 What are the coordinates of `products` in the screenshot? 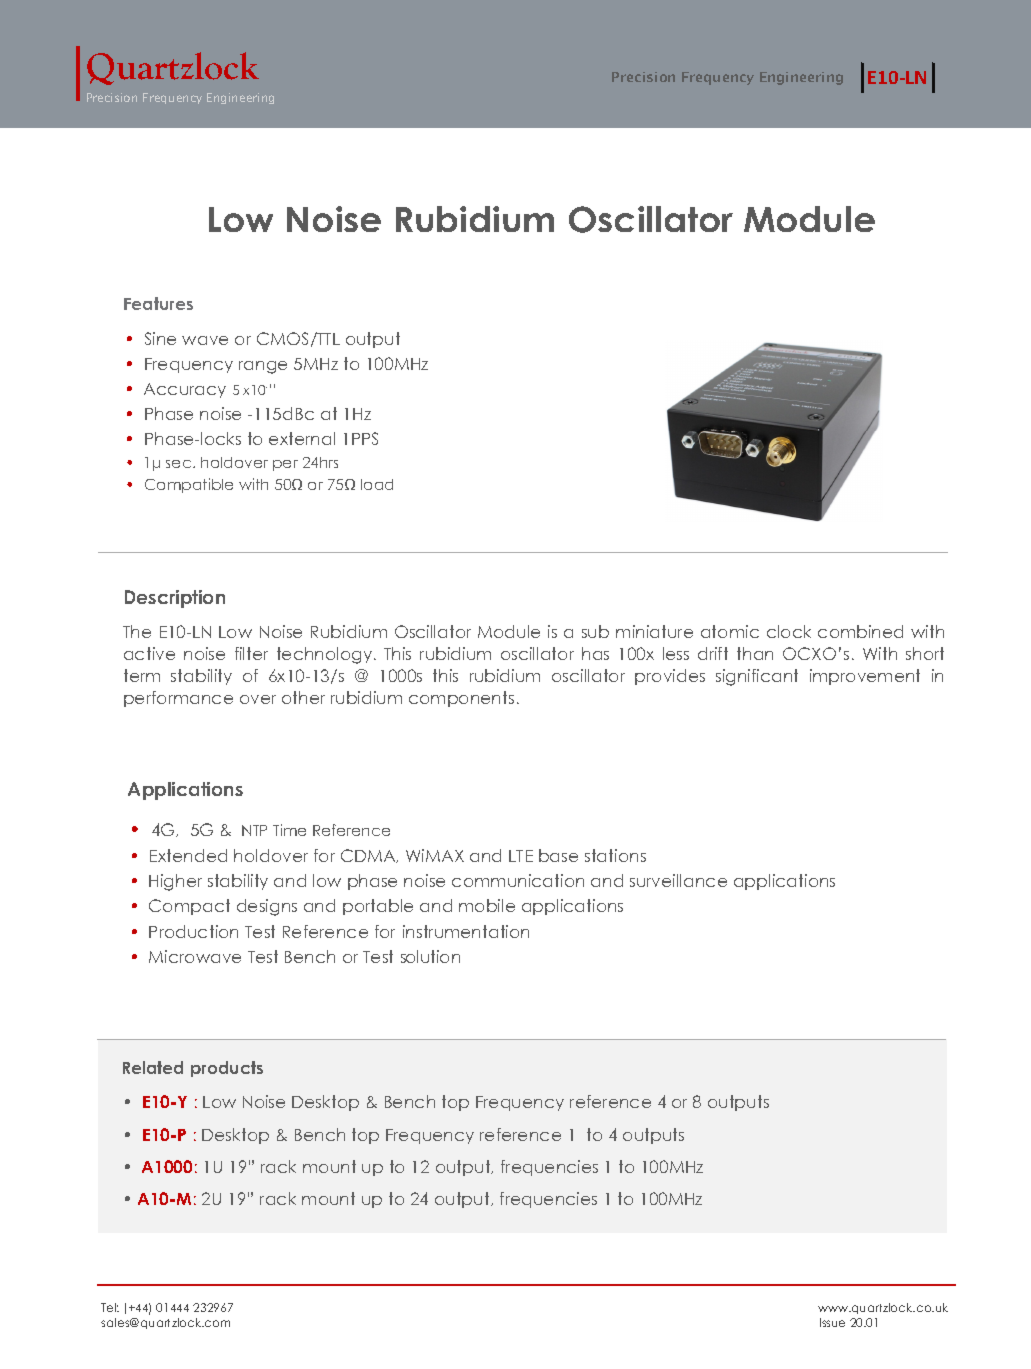 It's located at (227, 1069).
